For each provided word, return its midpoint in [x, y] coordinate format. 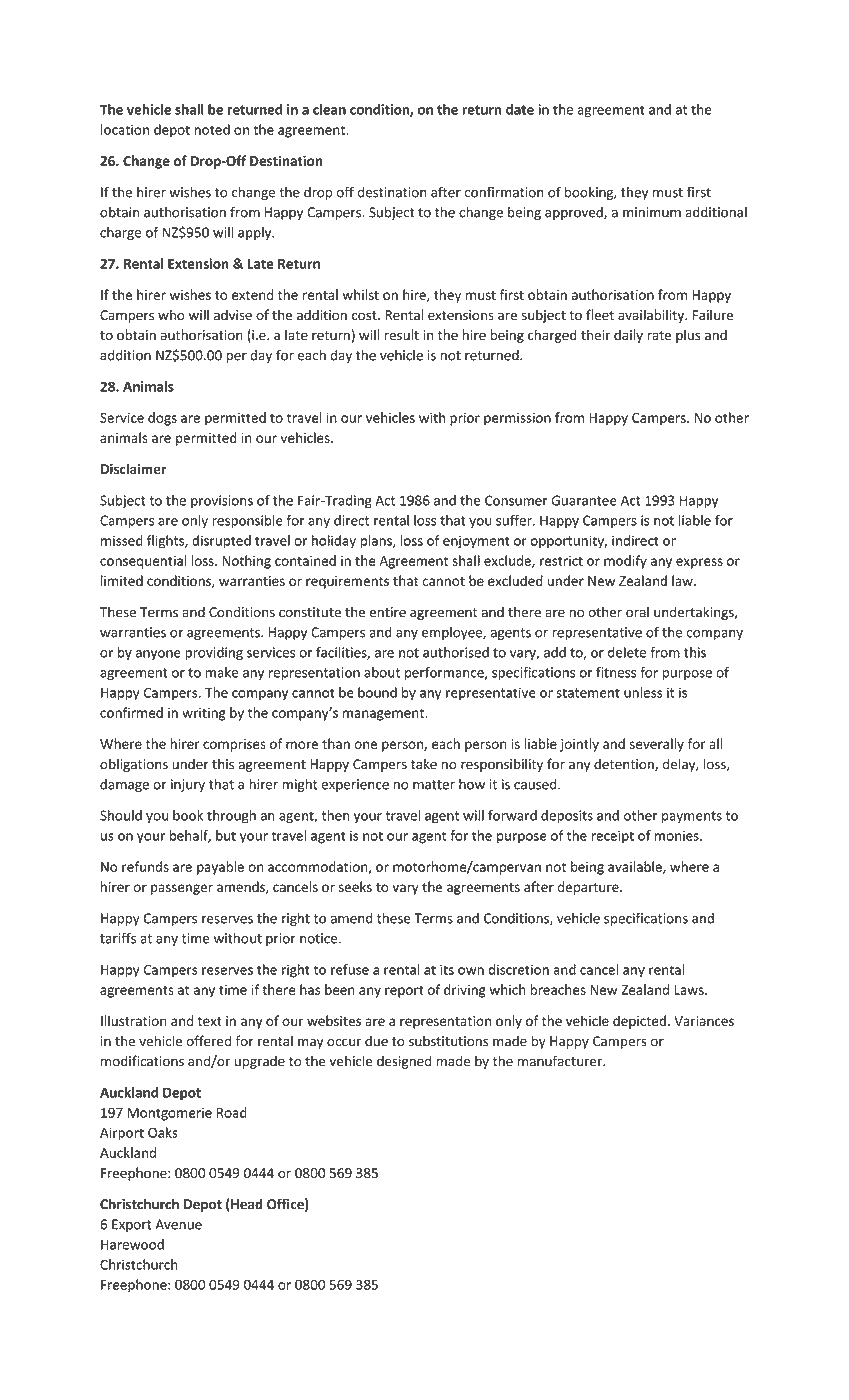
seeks [355, 886]
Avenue [178, 1224]
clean [329, 109]
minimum [652, 212]
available [636, 867]
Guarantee [584, 500]
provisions [222, 501]
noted [212, 129]
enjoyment [476, 542]
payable [220, 868]
